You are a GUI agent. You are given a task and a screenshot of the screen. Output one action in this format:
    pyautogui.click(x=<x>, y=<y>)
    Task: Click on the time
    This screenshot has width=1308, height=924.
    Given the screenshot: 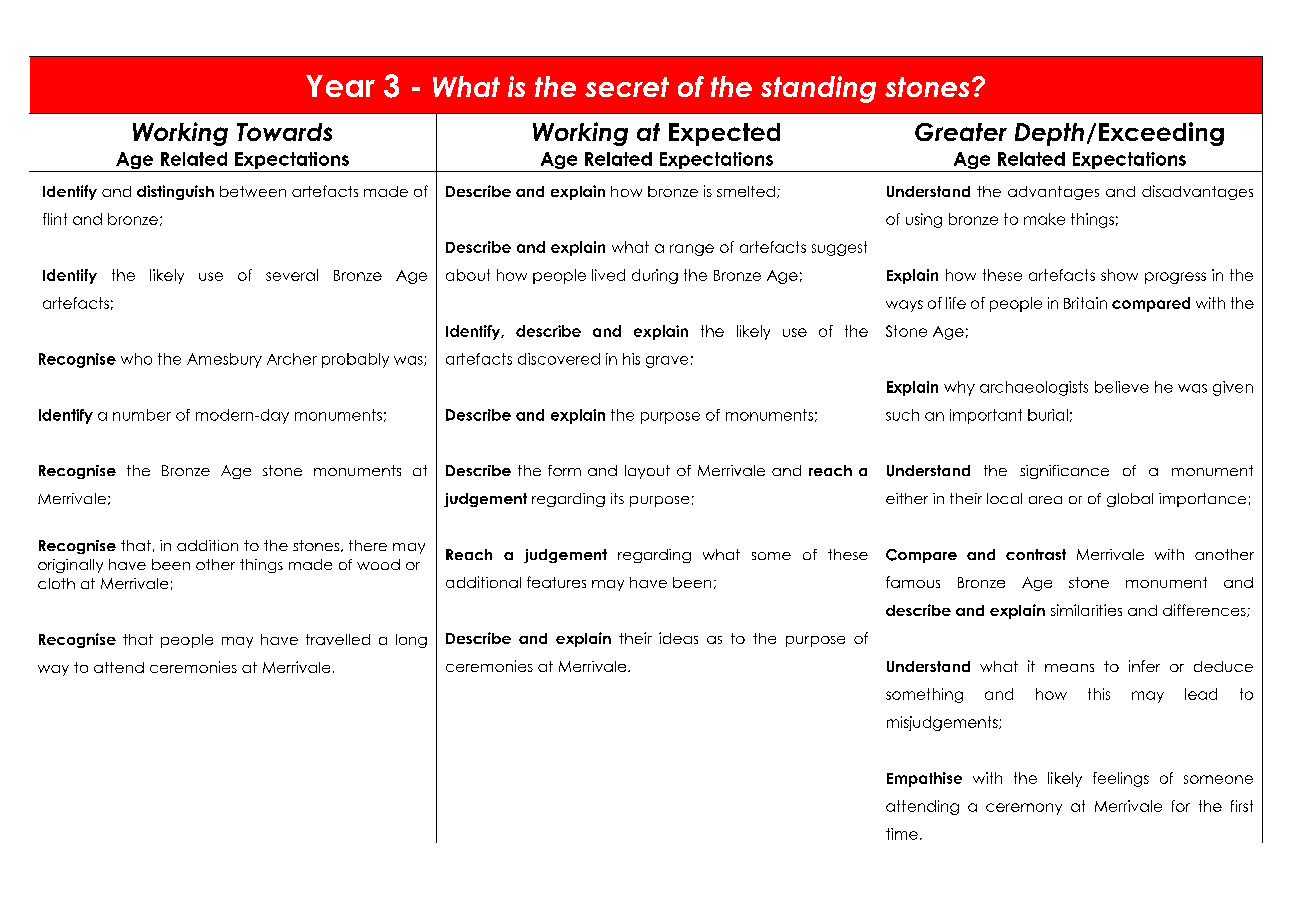 What is the action you would take?
    pyautogui.click(x=902, y=834)
